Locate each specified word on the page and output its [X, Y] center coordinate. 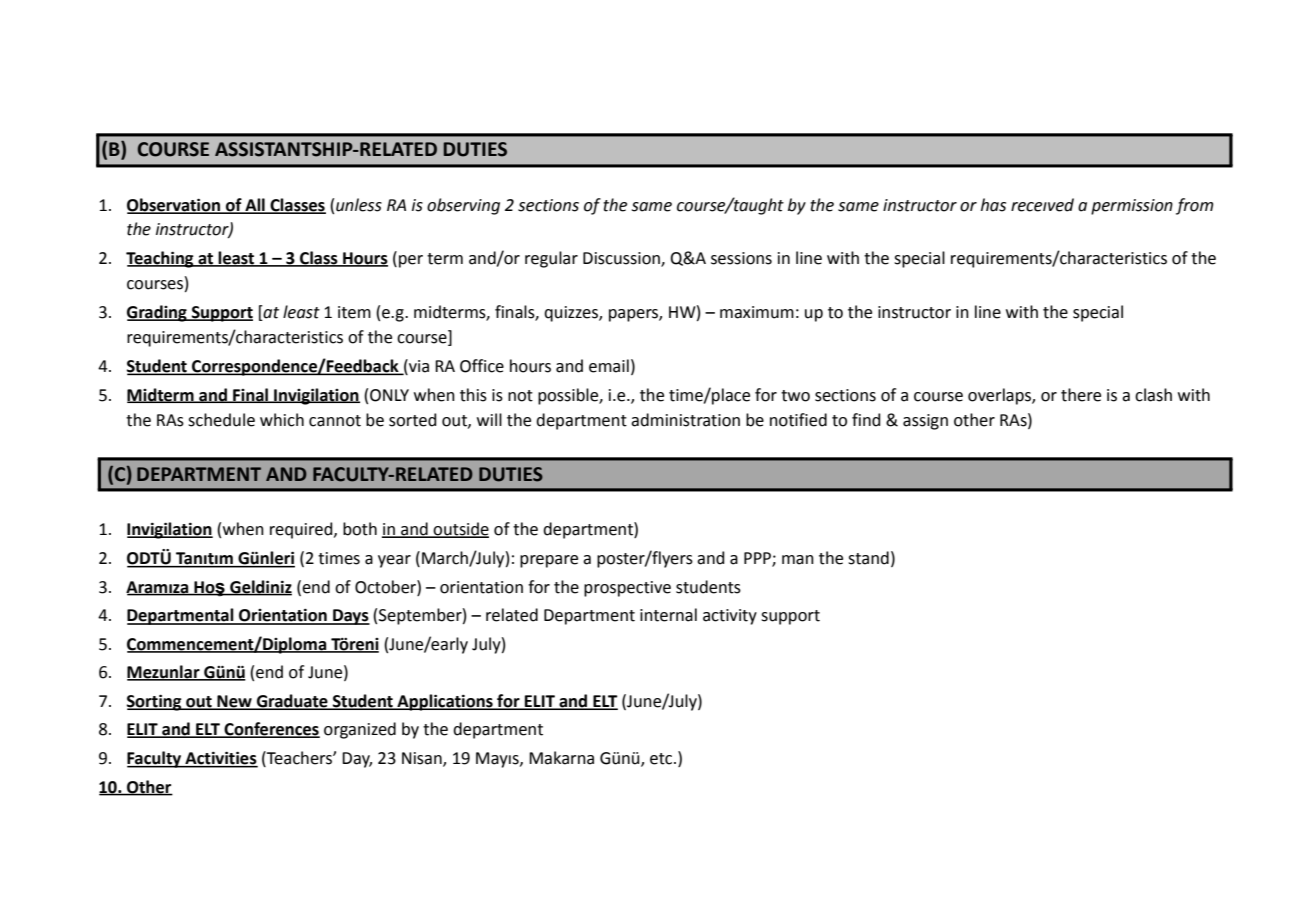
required [302, 530]
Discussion [622, 259]
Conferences [271, 730]
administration [685, 420]
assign [925, 422]
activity [730, 617]
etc [662, 759]
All [255, 205]
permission [1132, 207]
